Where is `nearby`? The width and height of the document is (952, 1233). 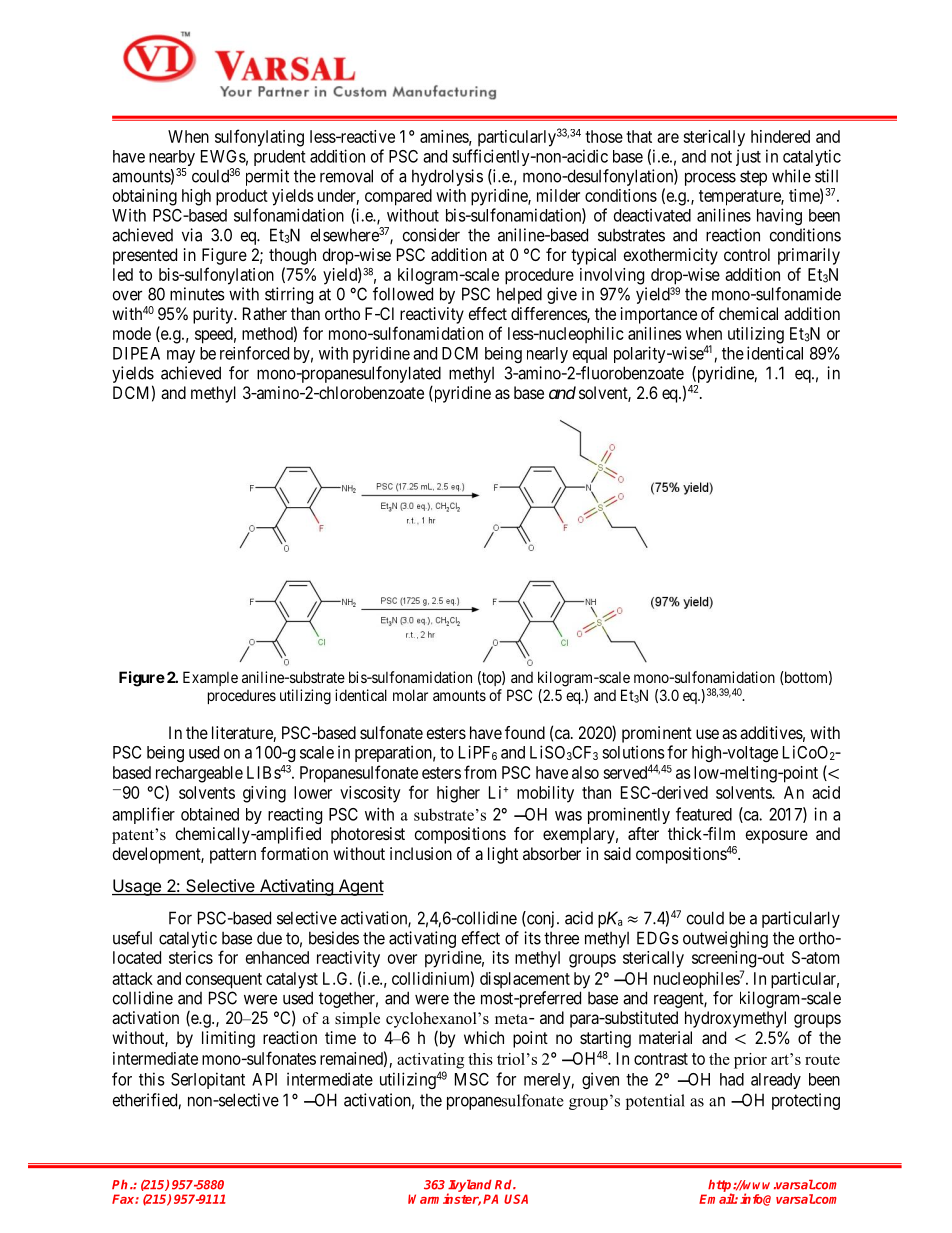
nearby is located at coordinates (172, 159).
